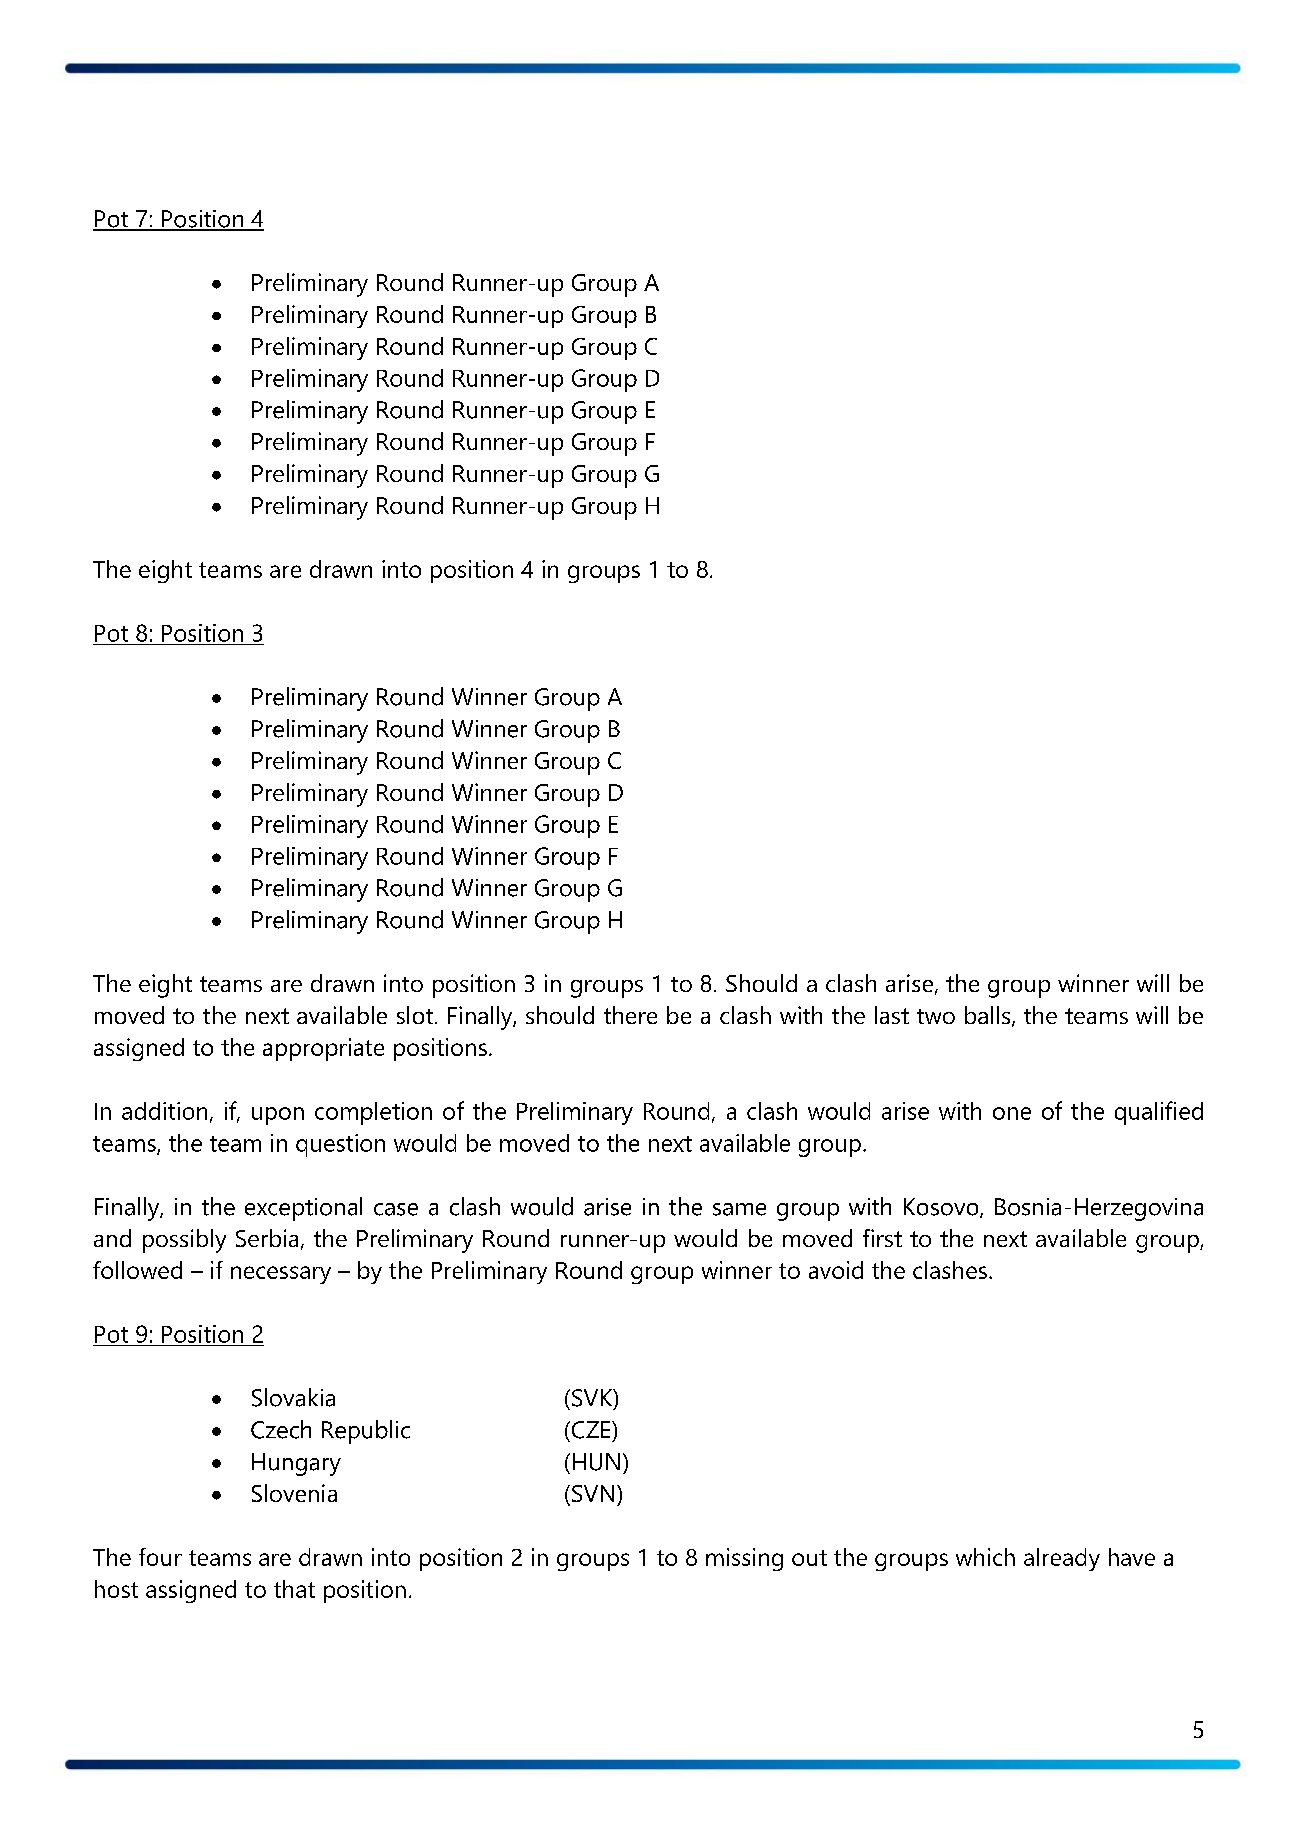 The height and width of the page is (1834, 1297). Describe the element at coordinates (942, 1208) in the page. I see `Kosovo` at that location.
